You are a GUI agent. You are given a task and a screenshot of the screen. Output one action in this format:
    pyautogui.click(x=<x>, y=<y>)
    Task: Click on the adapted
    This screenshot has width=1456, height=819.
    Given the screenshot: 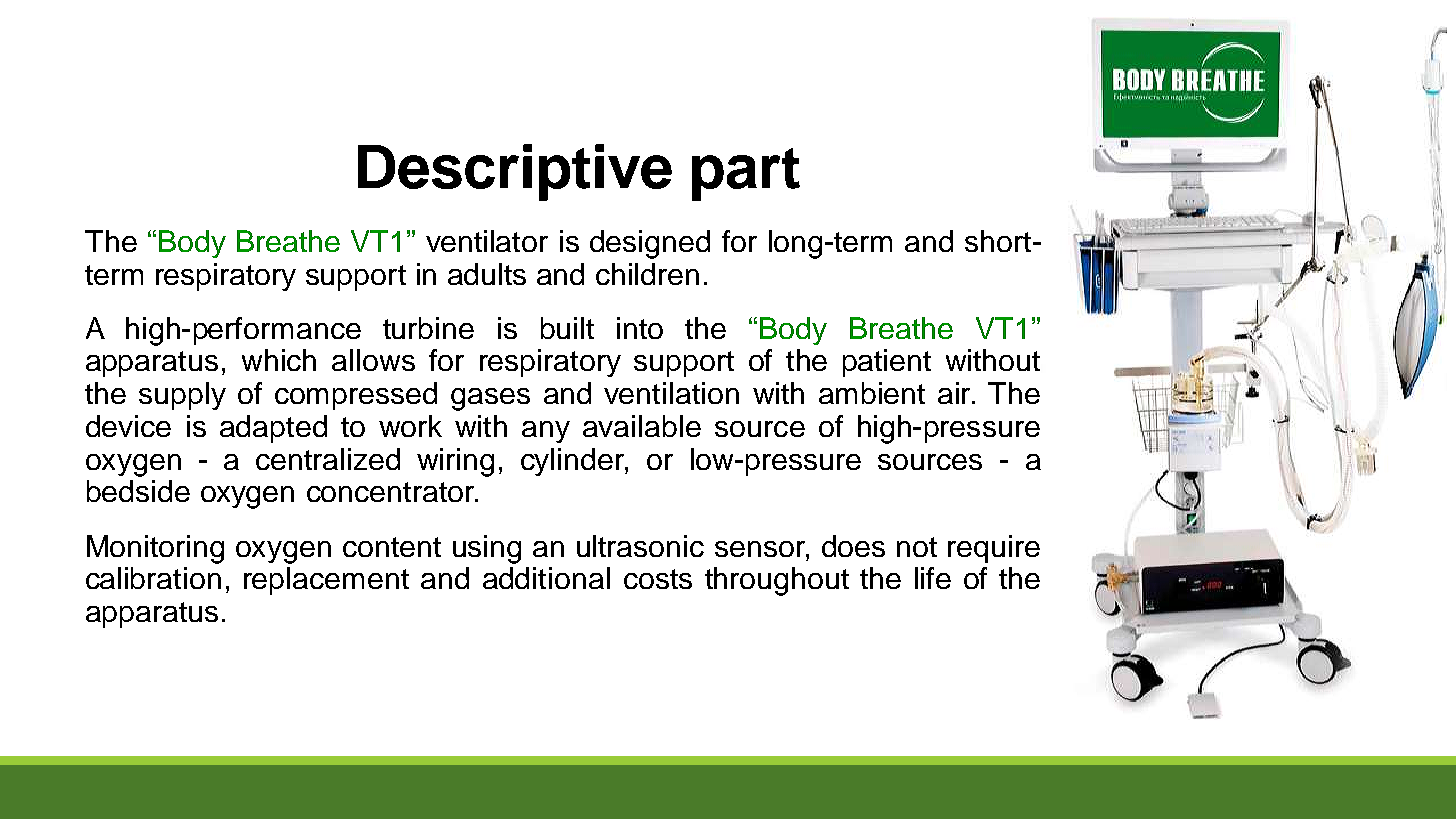 What is the action you would take?
    pyautogui.click(x=273, y=429)
